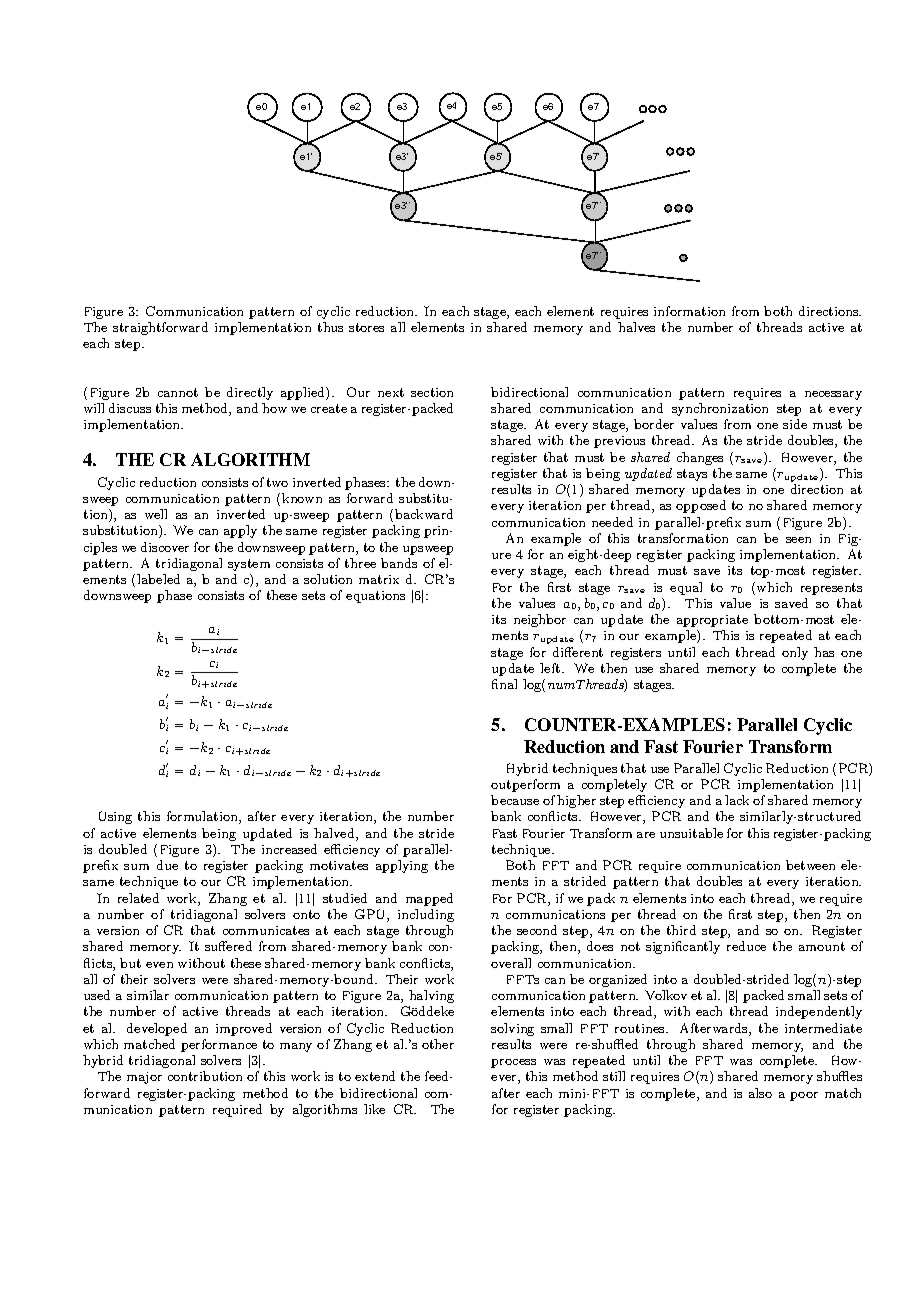 Image resolution: width=924 pixels, height=1308 pixels. What do you see at coordinates (366, 327) in the screenshot?
I see `stores` at bounding box center [366, 327].
